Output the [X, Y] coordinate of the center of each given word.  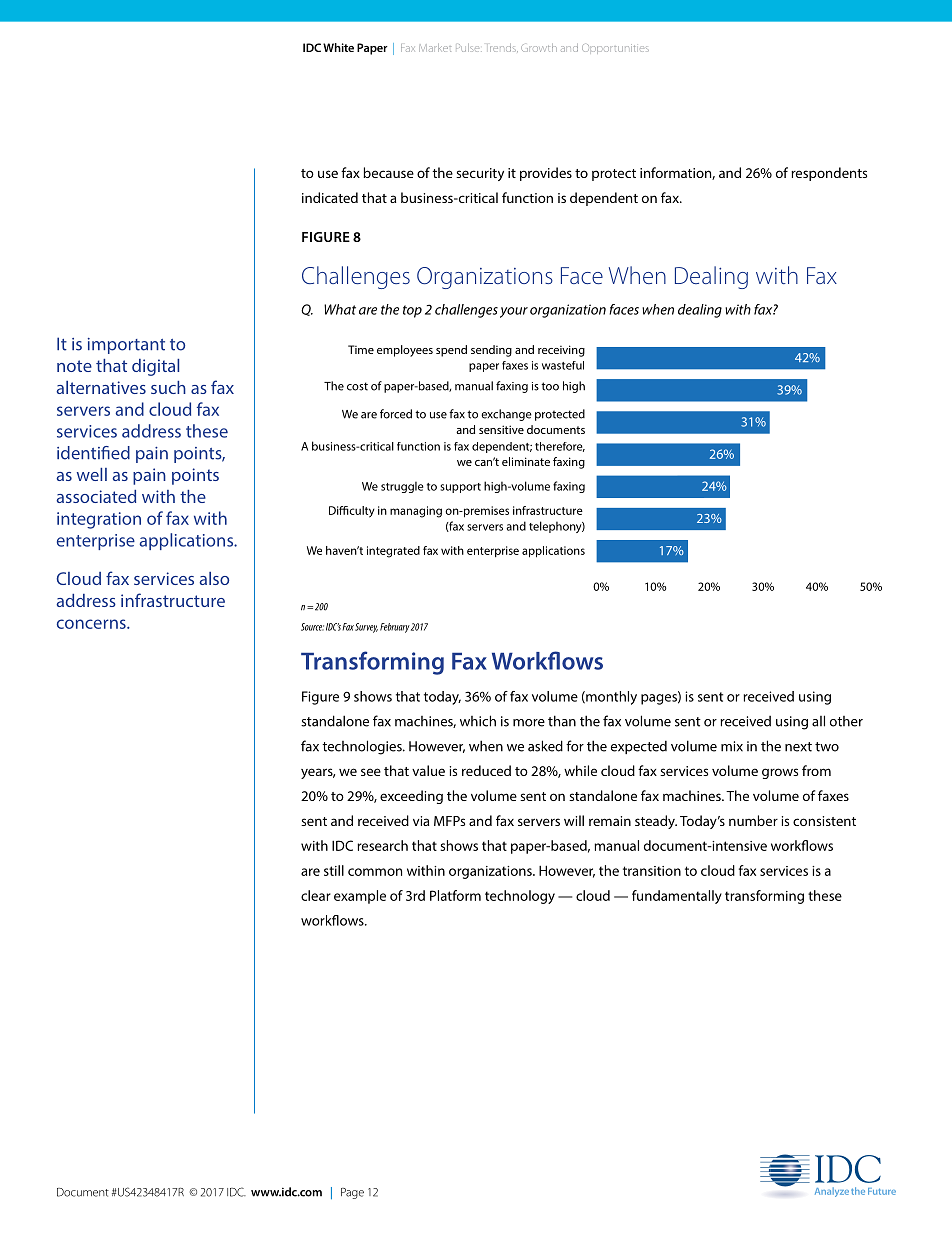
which [478, 721]
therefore [560, 447]
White [338, 47]
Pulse [469, 48]
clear [316, 895]
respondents [829, 174]
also [214, 578]
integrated [393, 552]
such [168, 387]
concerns [92, 624]
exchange [506, 415]
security [480, 174]
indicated [330, 197]
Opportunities [615, 49]
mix [732, 746]
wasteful [563, 365]
